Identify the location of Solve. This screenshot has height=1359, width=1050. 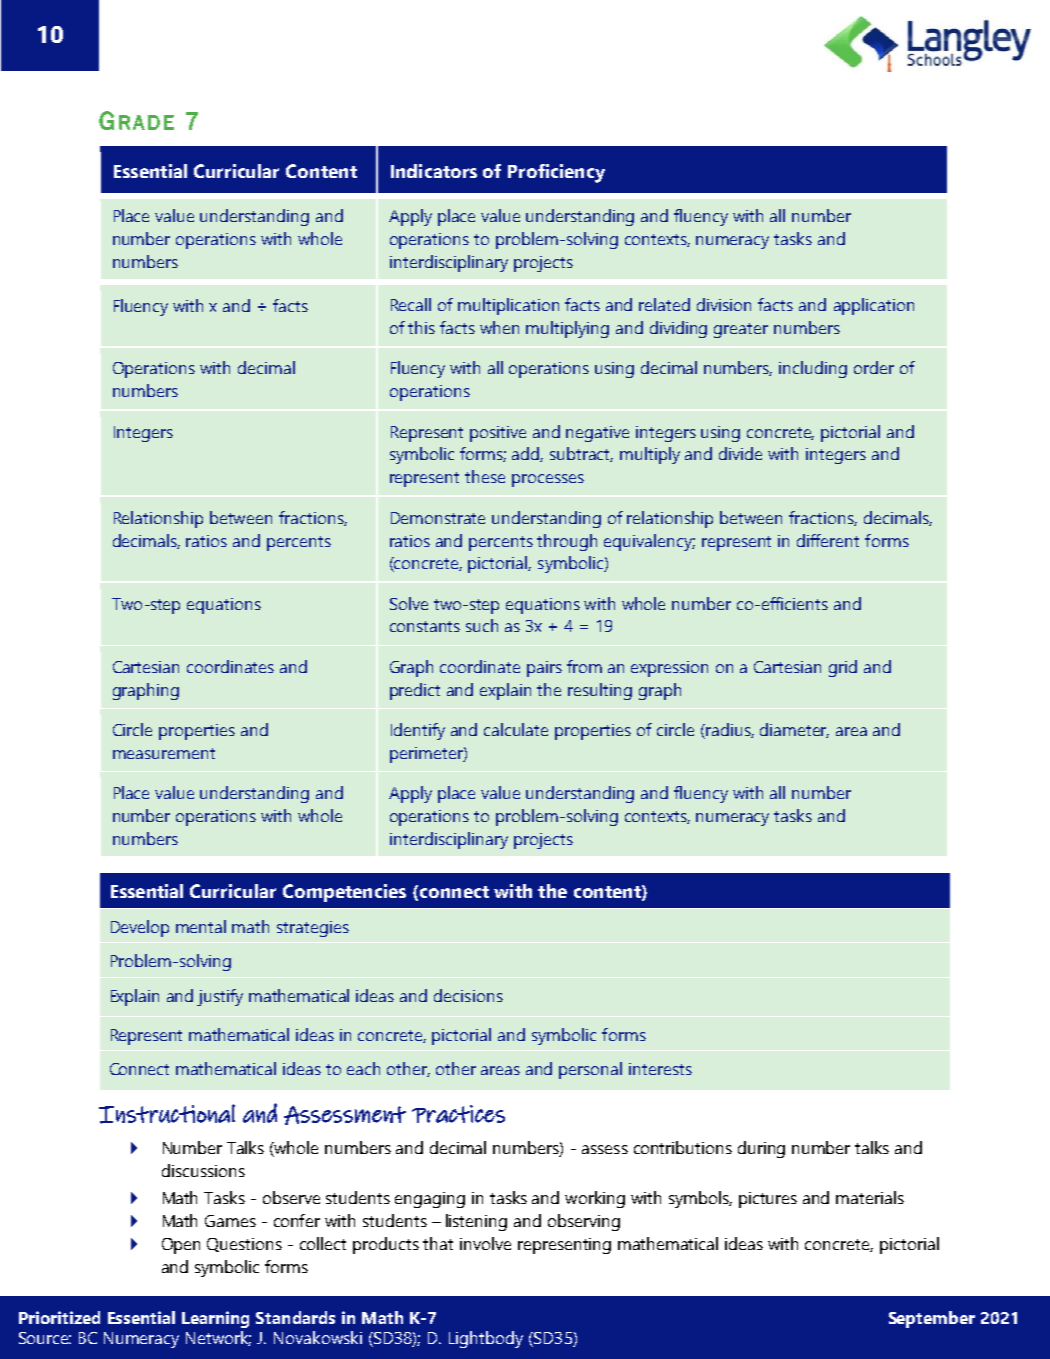
(409, 603).
